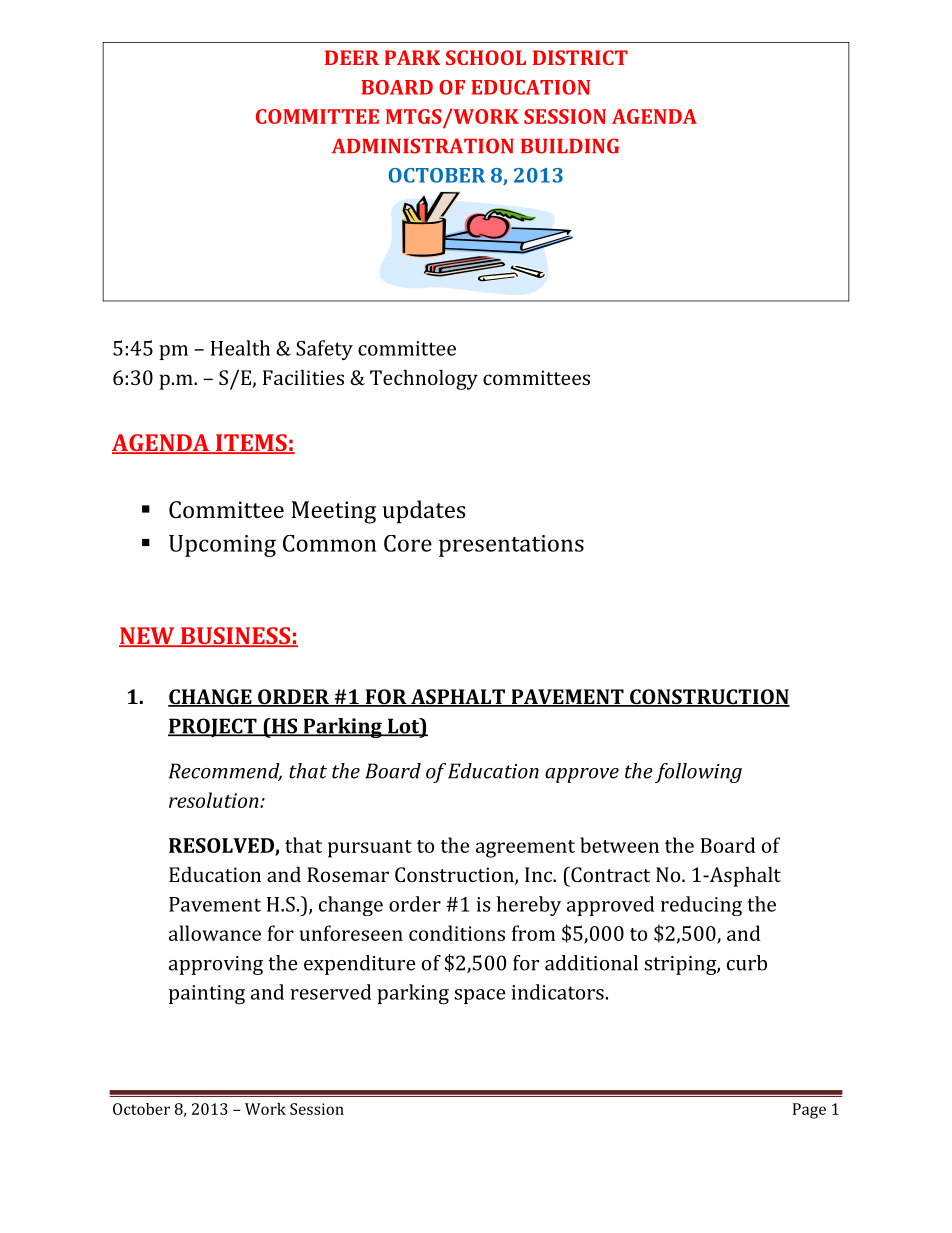 The height and width of the document is (1233, 952). Describe the element at coordinates (580, 57) in the document. I see `DISTRICT` at that location.
